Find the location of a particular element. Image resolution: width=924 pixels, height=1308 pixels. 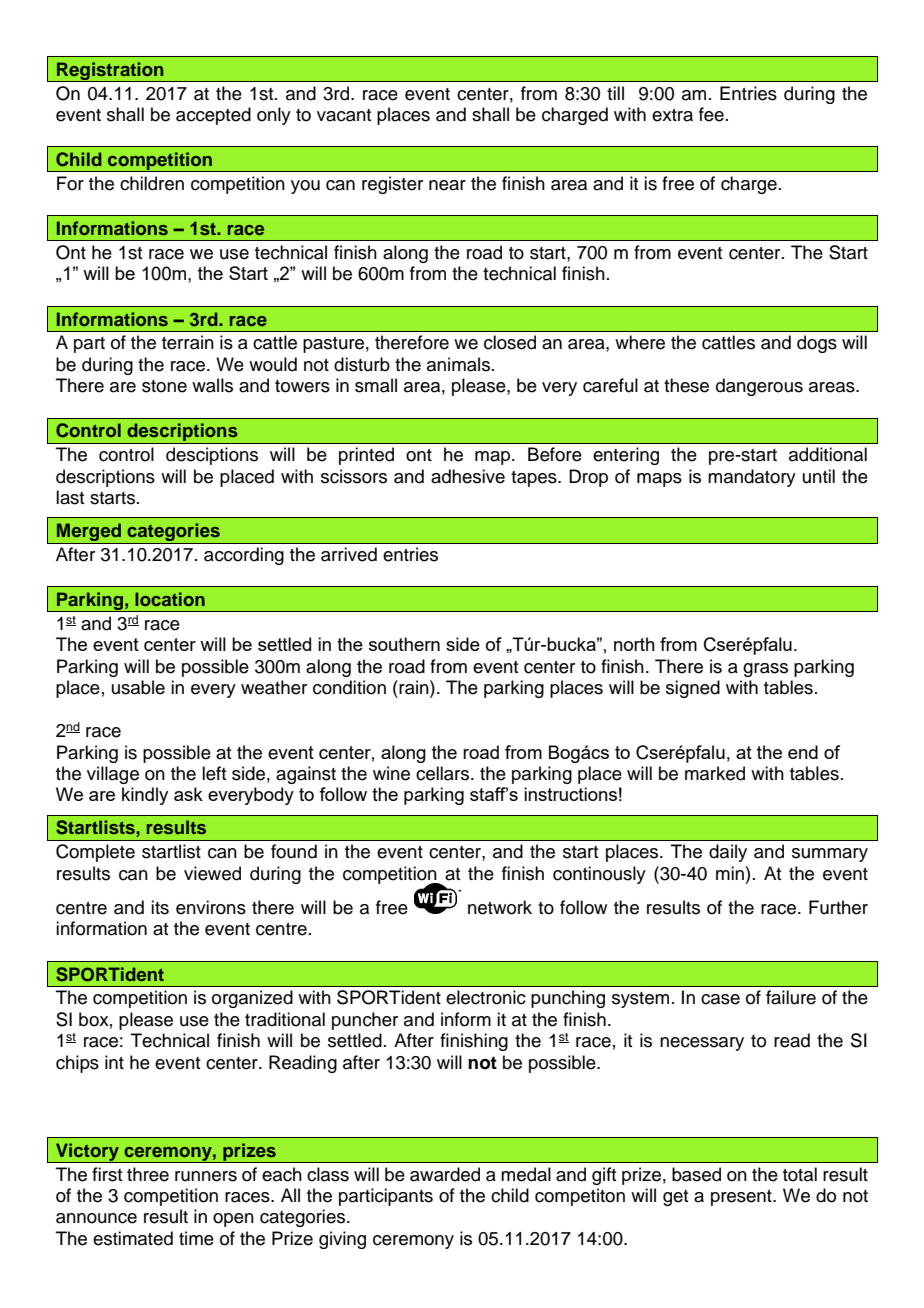

awarded is located at coordinates (445, 1174).
